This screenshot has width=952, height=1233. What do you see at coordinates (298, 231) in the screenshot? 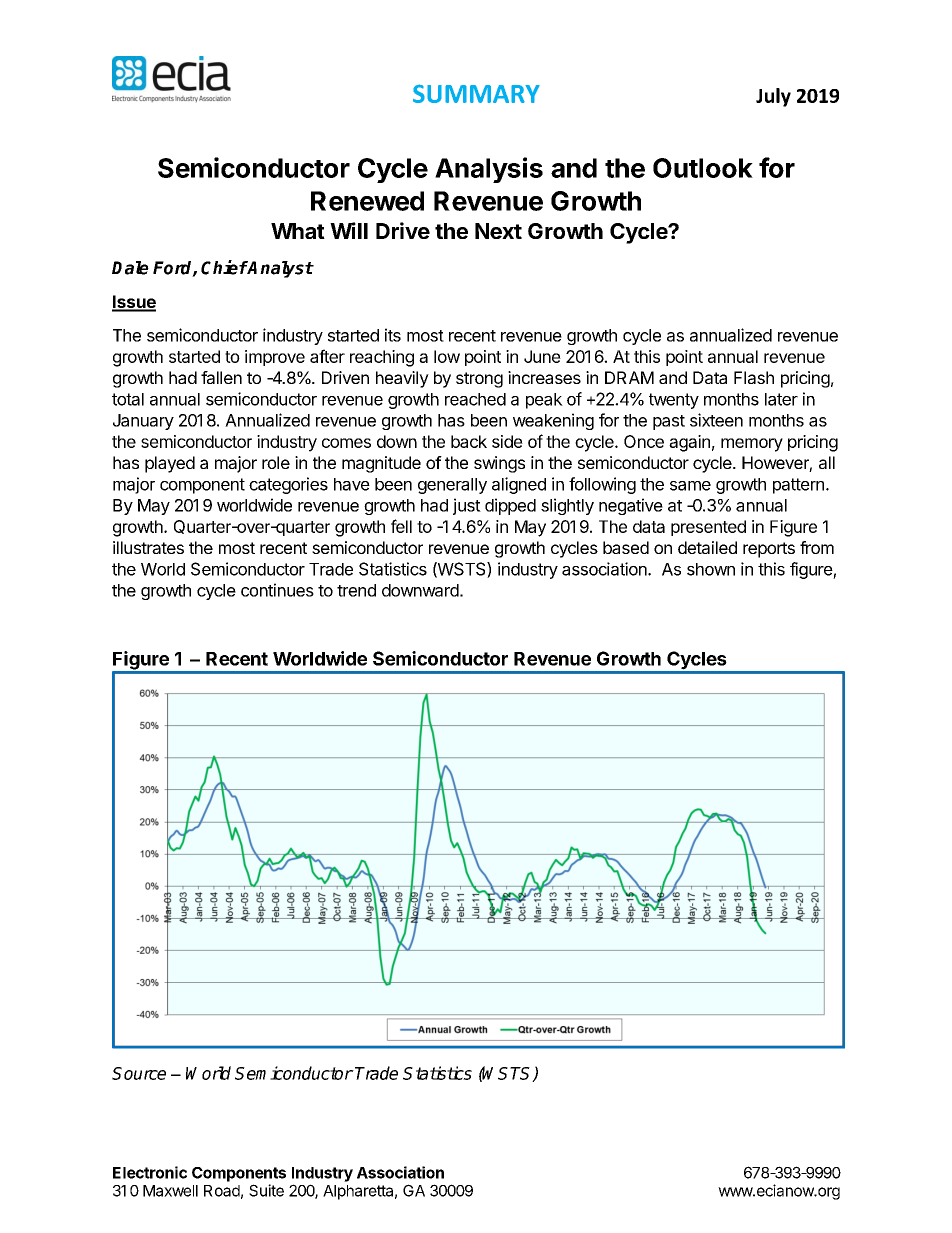
I see `What` at bounding box center [298, 231].
